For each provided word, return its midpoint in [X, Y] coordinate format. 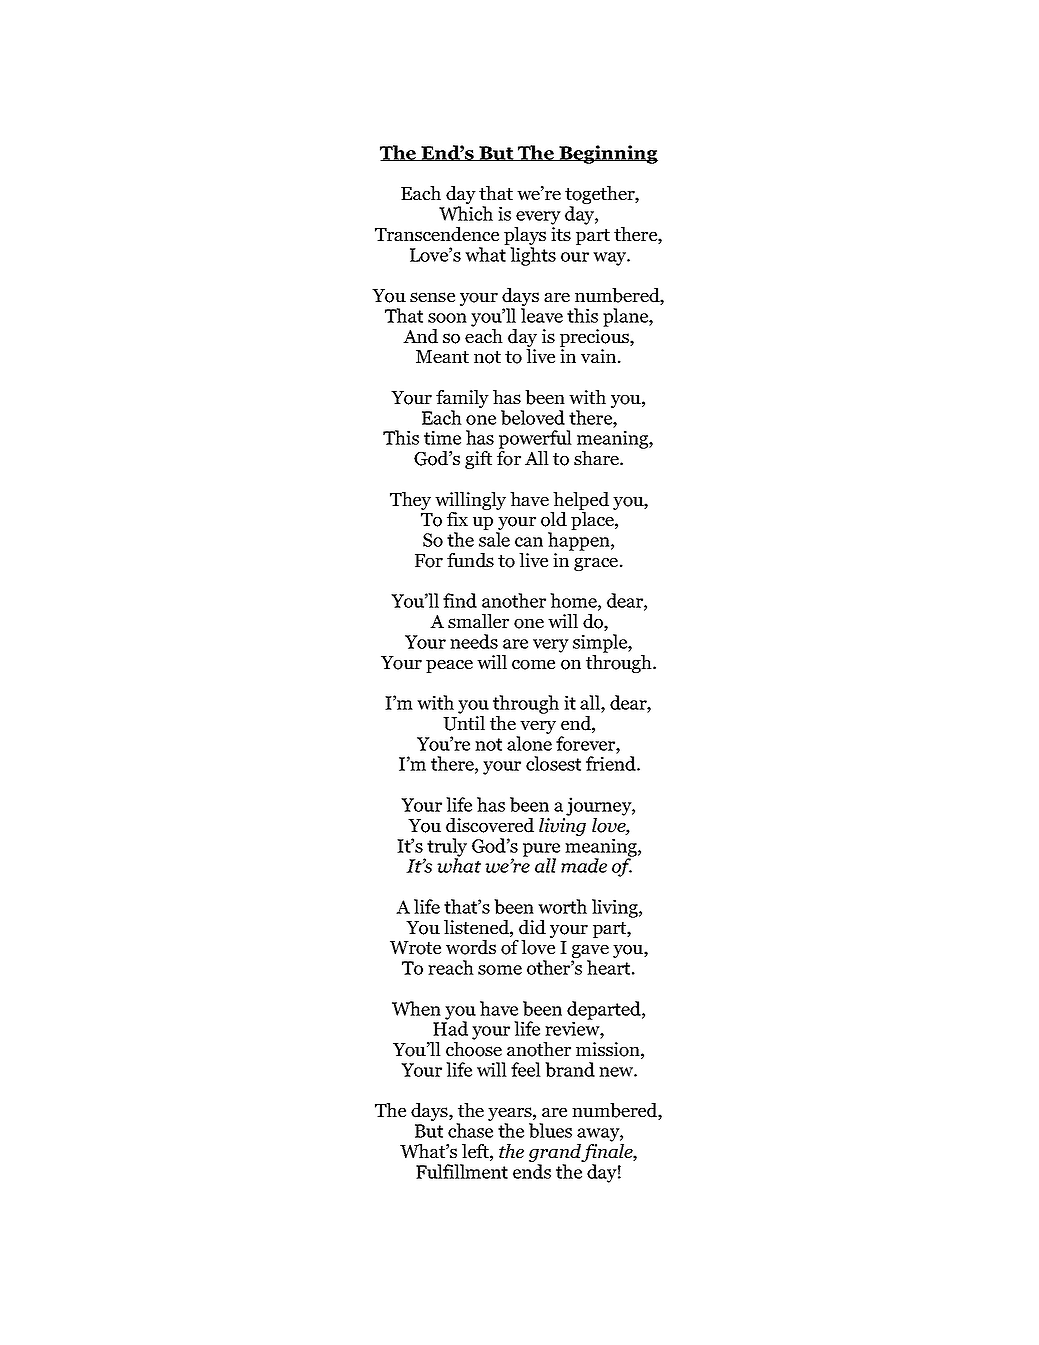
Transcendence [437, 234]
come [533, 665]
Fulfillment [462, 1171]
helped [580, 502]
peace [449, 666]
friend [612, 763]
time [442, 437]
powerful [535, 439]
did [532, 927]
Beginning [607, 154]
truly [446, 848]
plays [525, 237]
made [584, 865]
